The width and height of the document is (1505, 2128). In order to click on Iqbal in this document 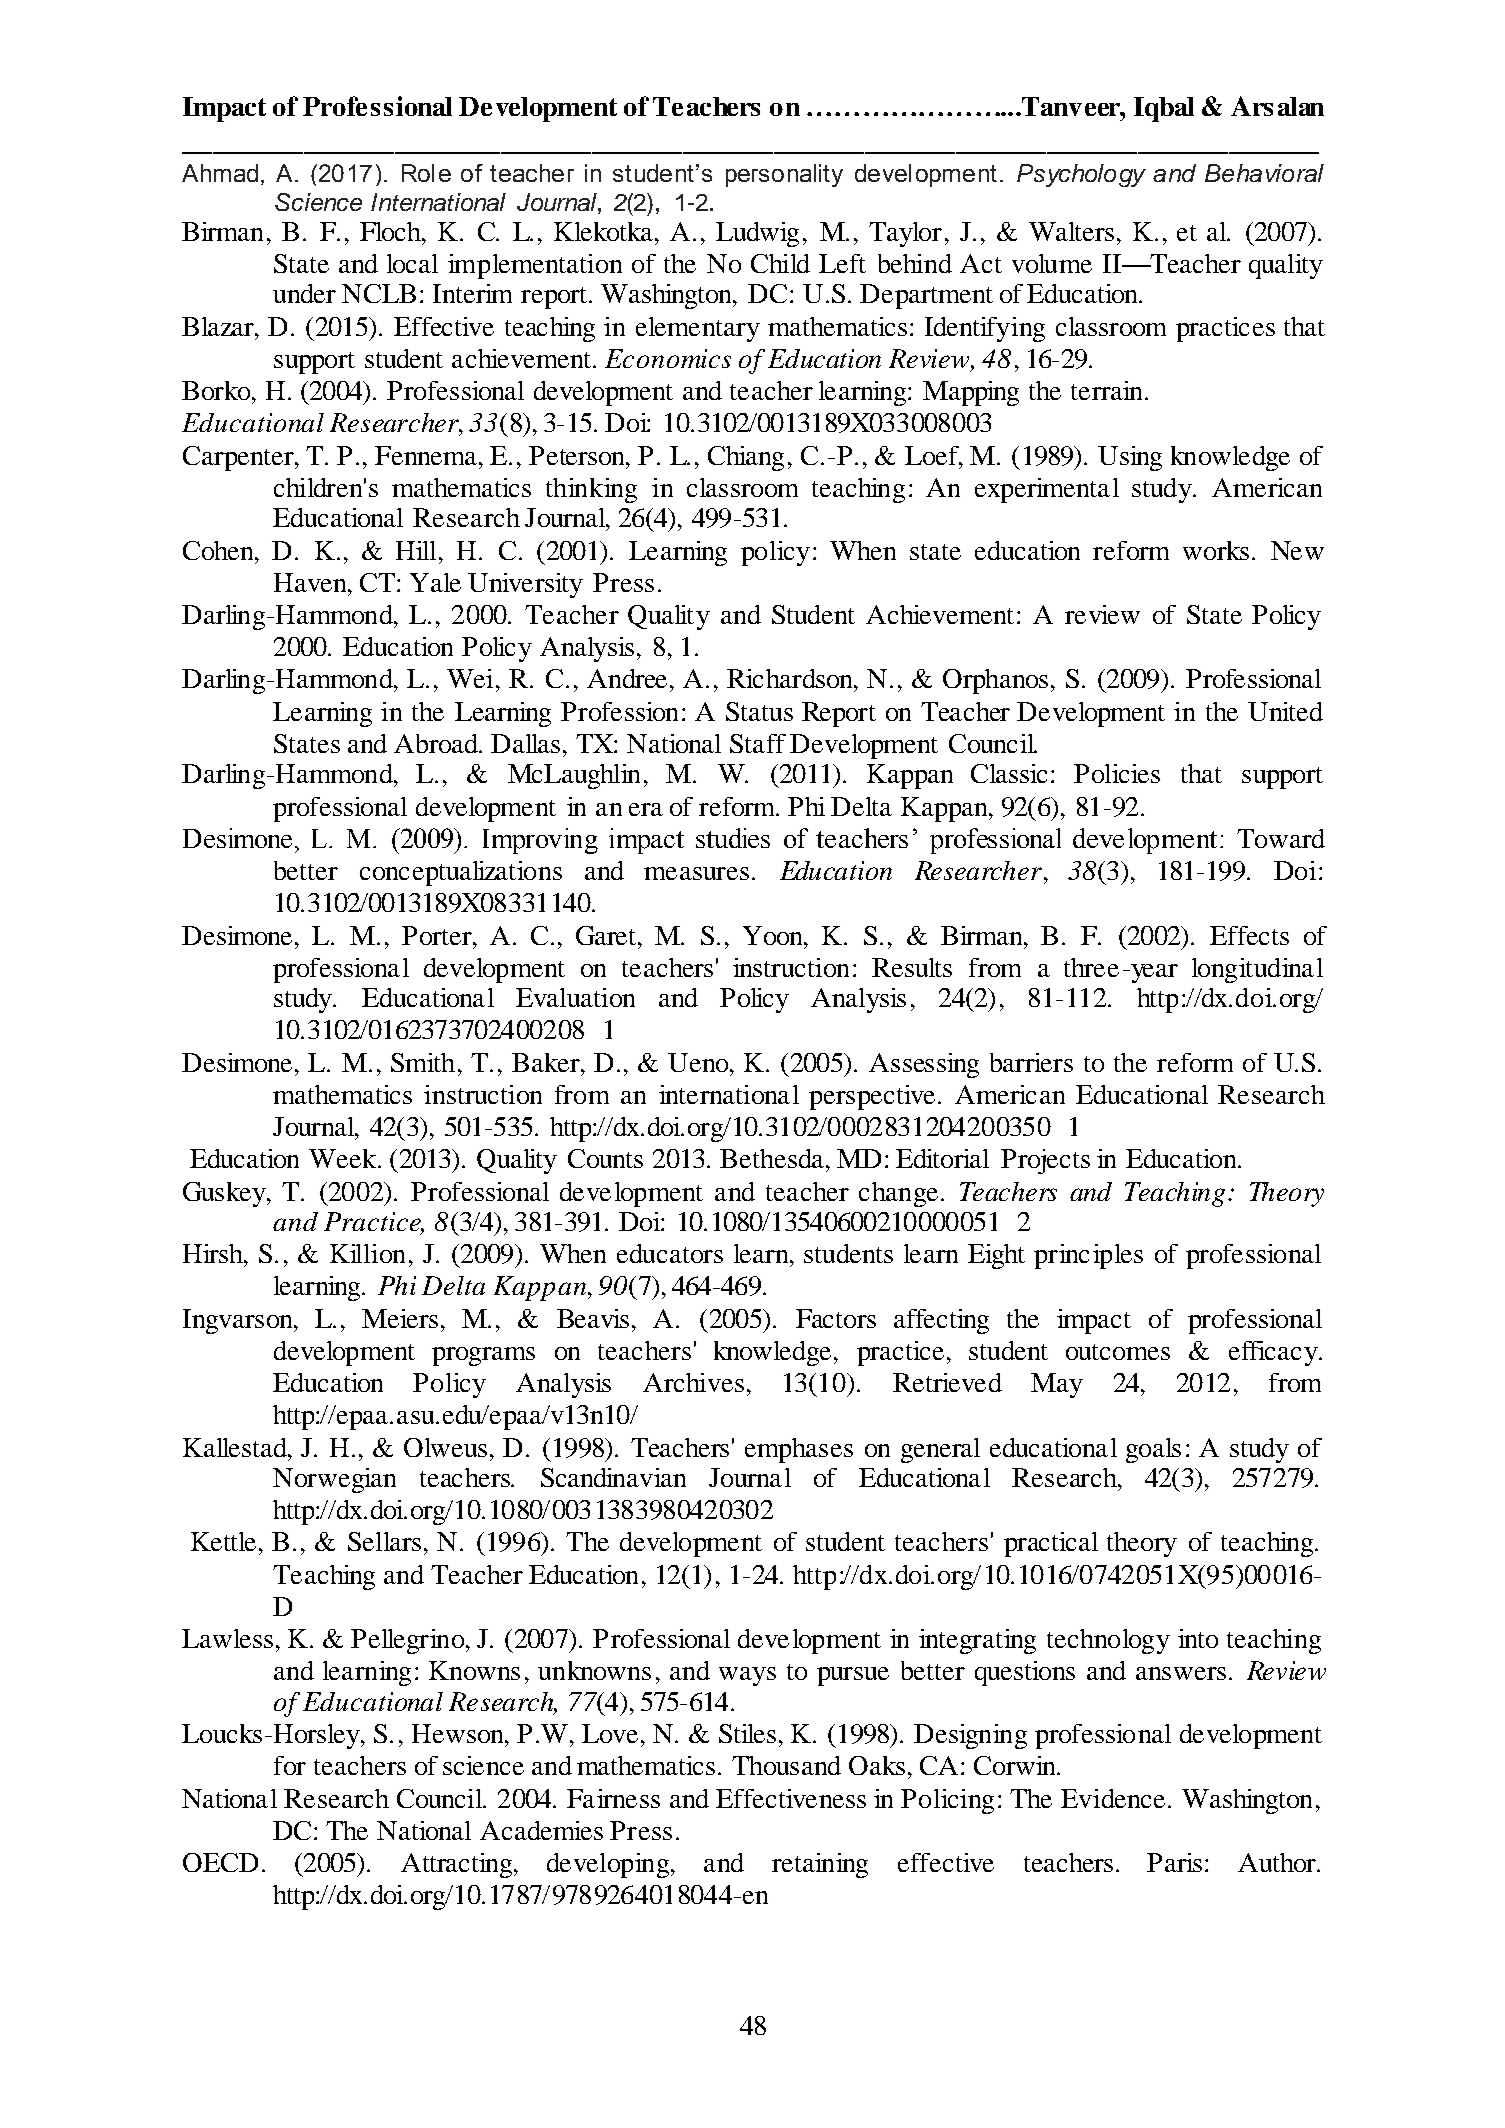, I will do `click(1164, 109)`.
